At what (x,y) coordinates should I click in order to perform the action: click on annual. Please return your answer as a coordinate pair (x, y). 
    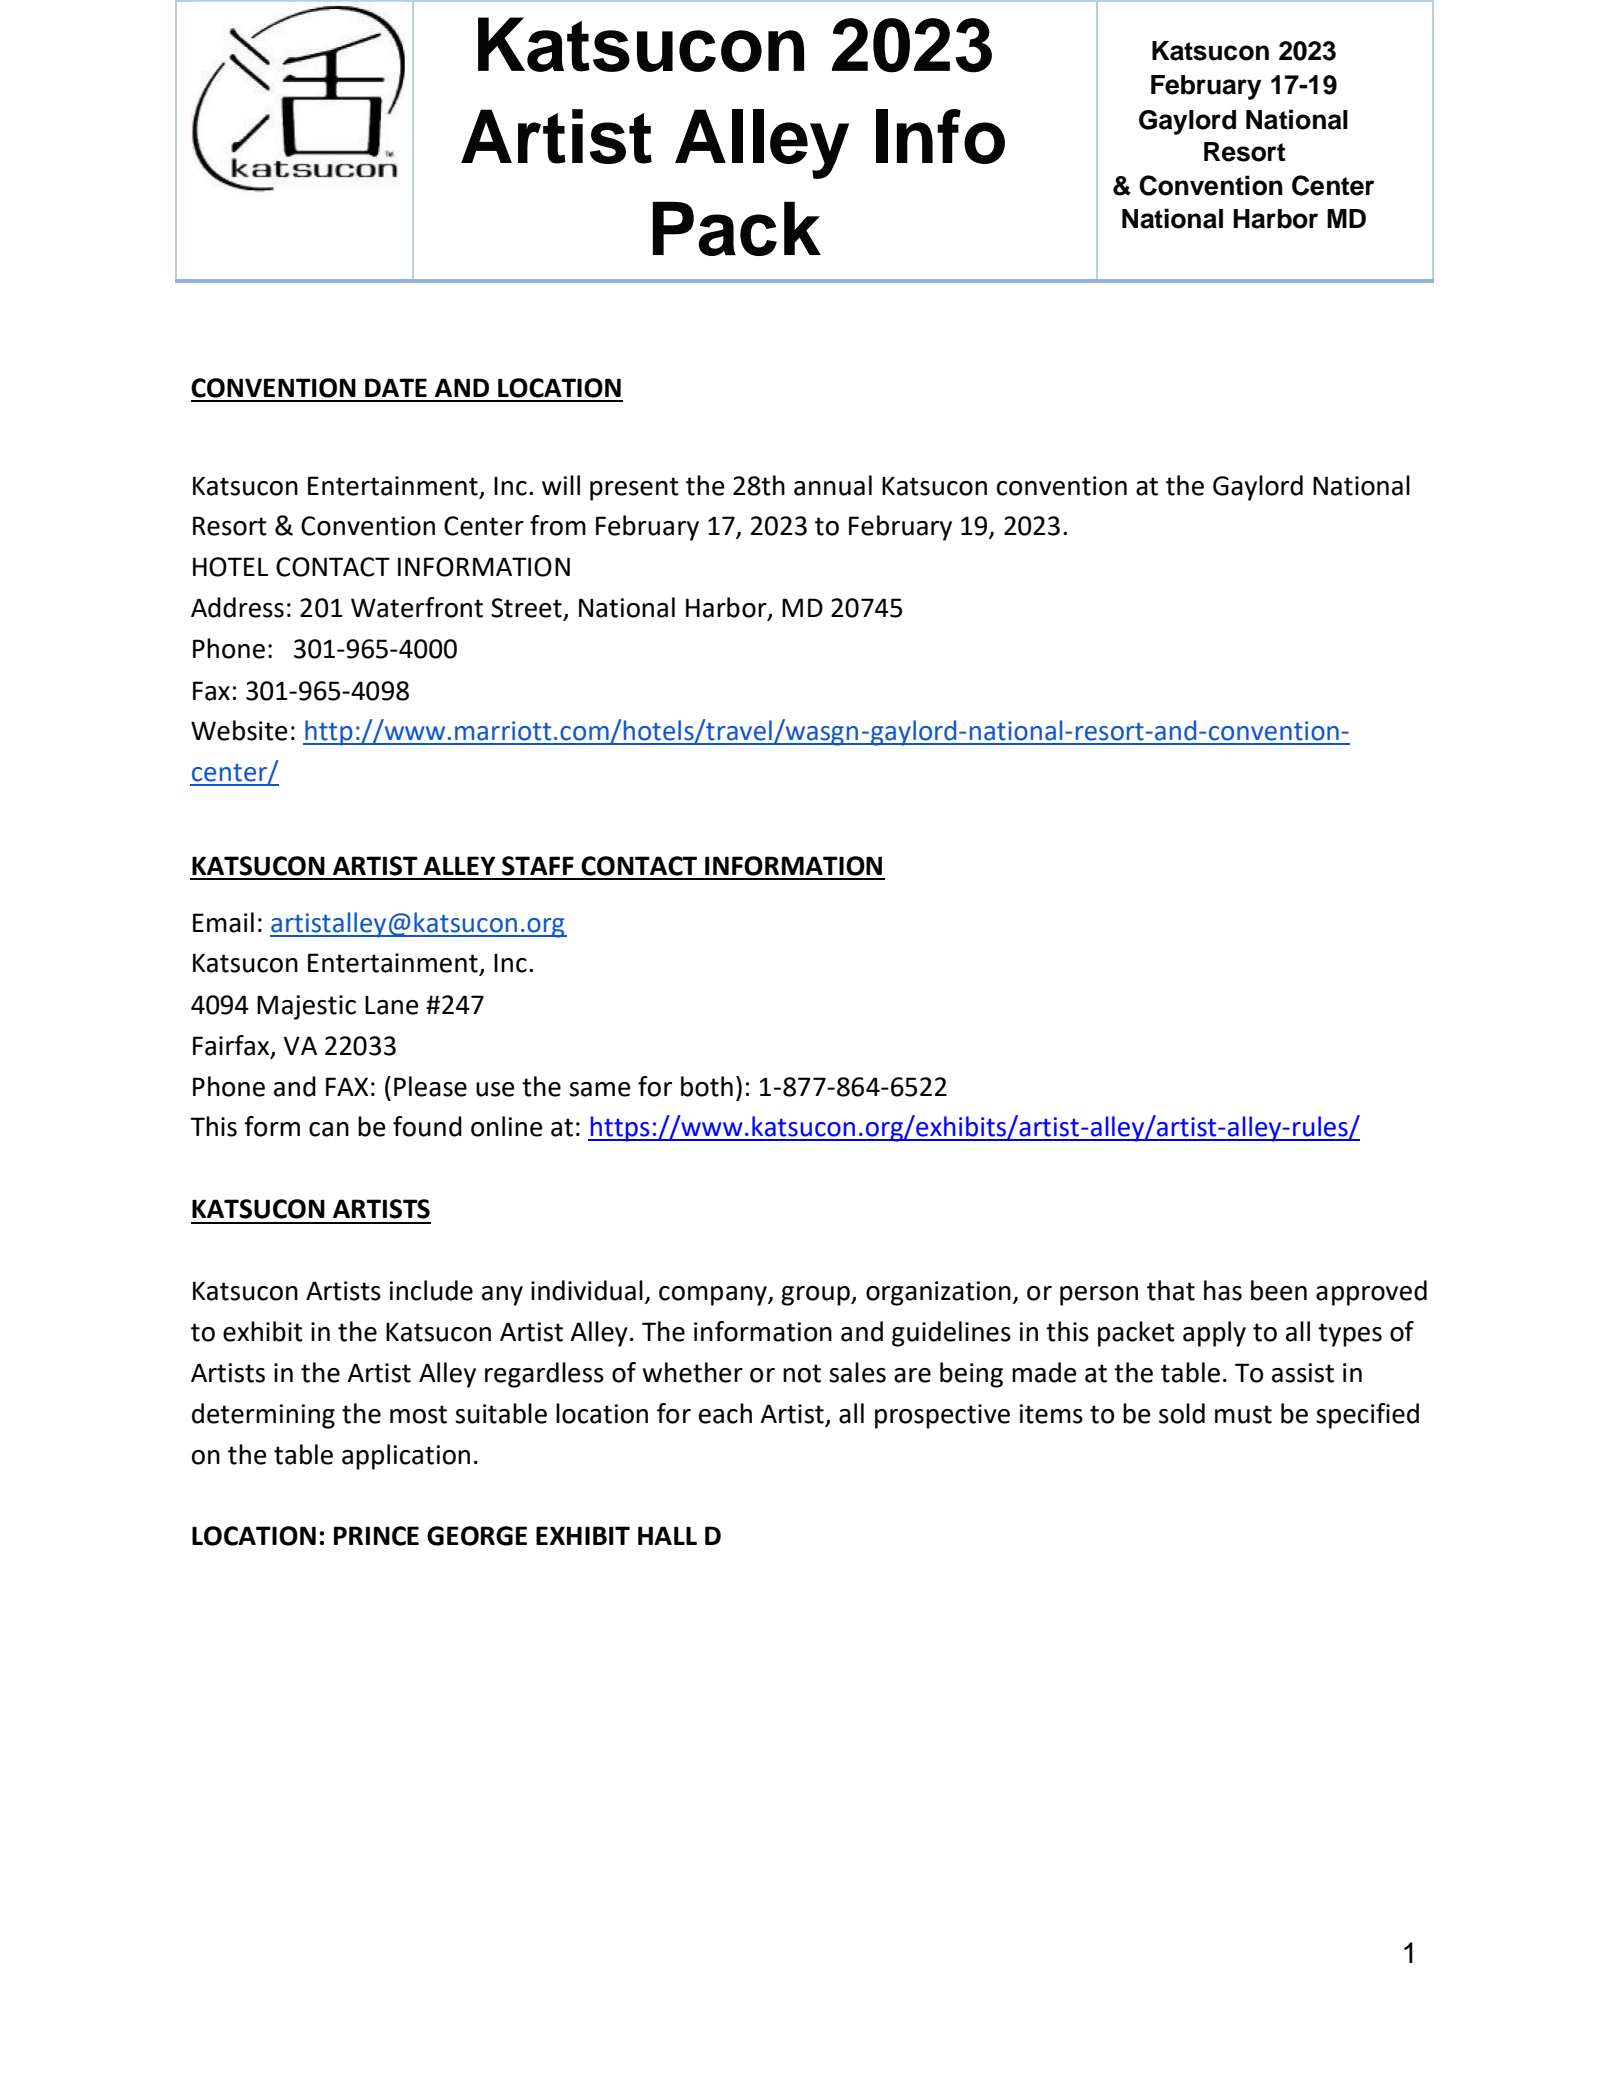
    Looking at the image, I should click on (833, 485).
